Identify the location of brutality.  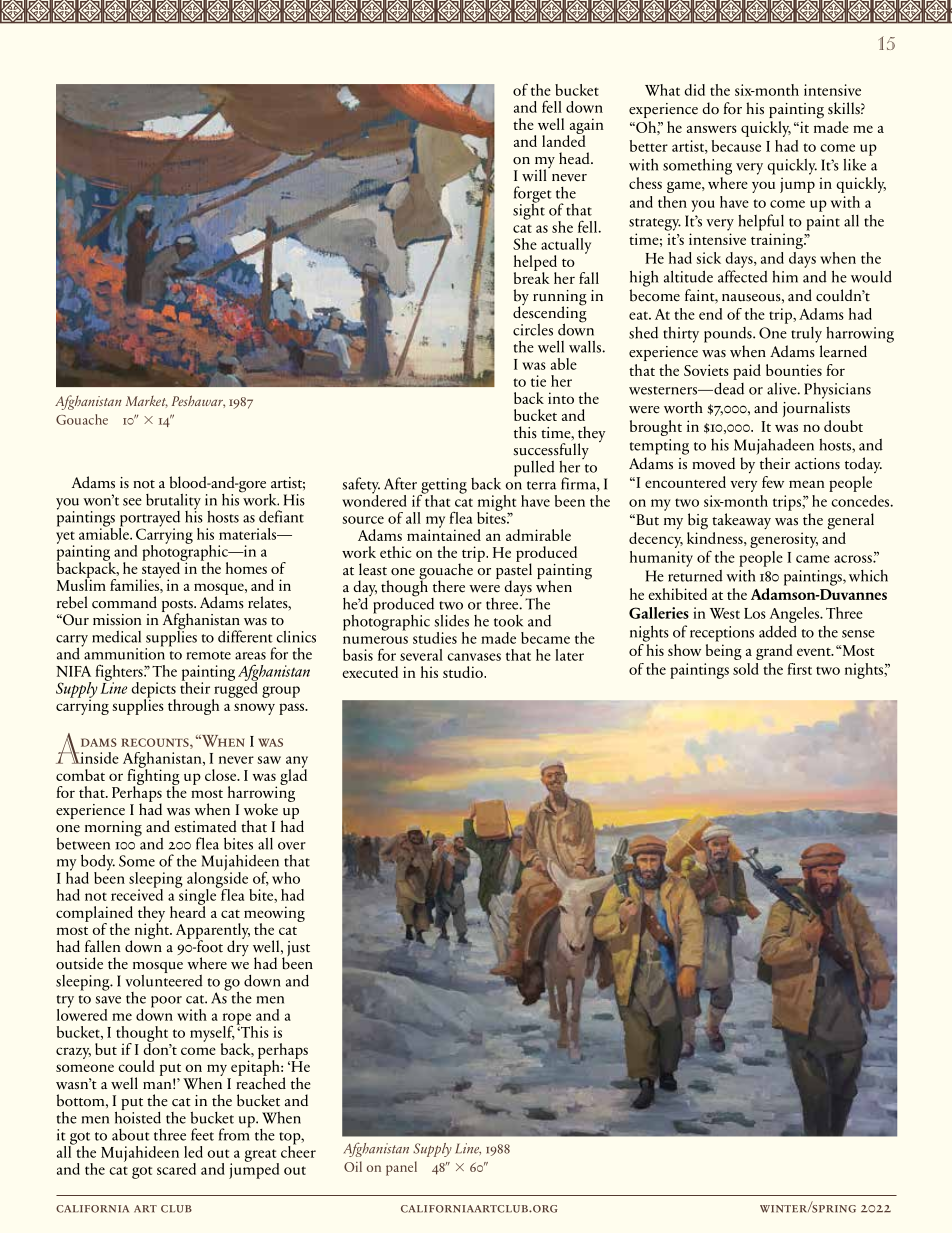
(173, 502).
